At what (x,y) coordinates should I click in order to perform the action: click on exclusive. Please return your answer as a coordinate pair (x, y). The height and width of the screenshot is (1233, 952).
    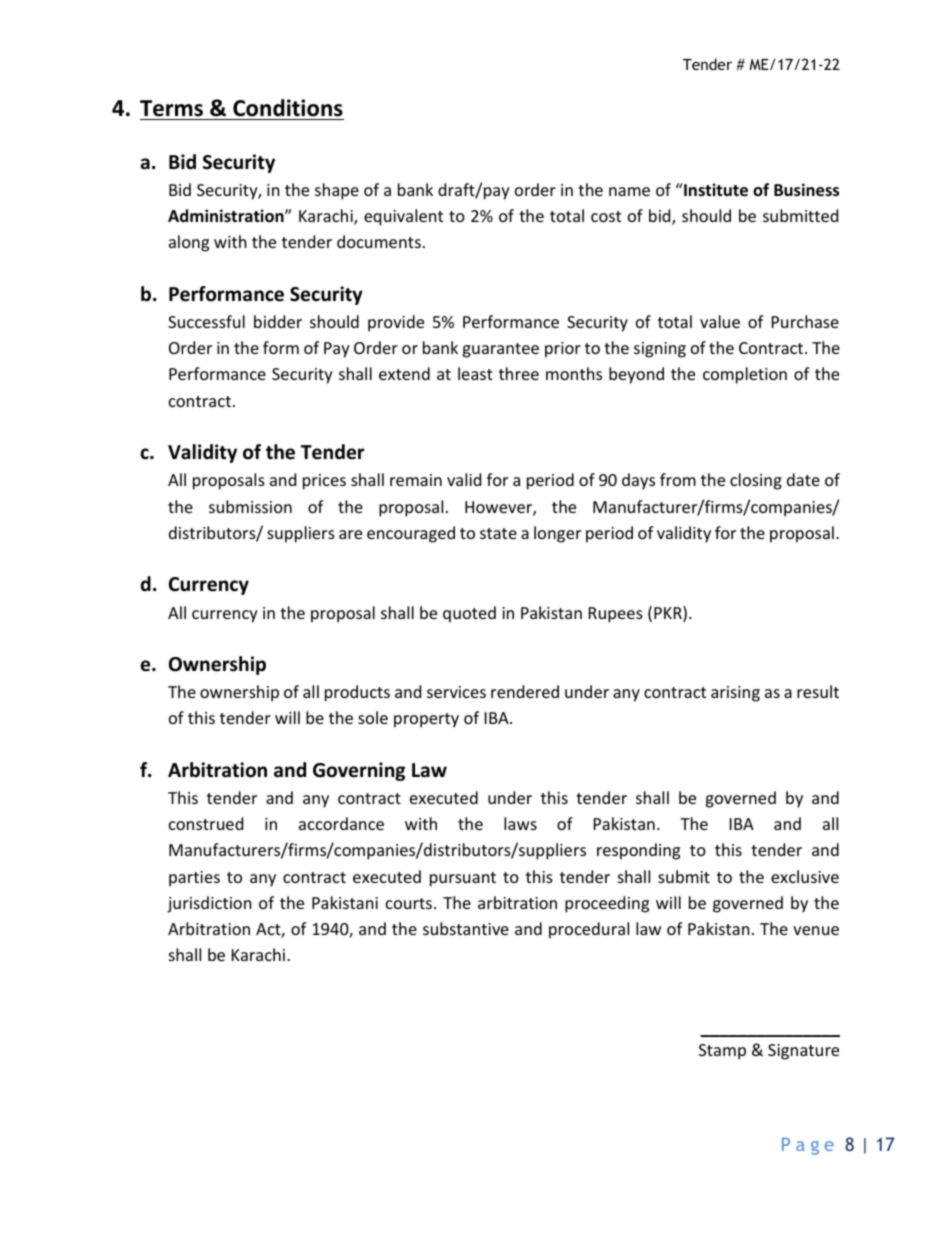
    Looking at the image, I should click on (805, 876).
